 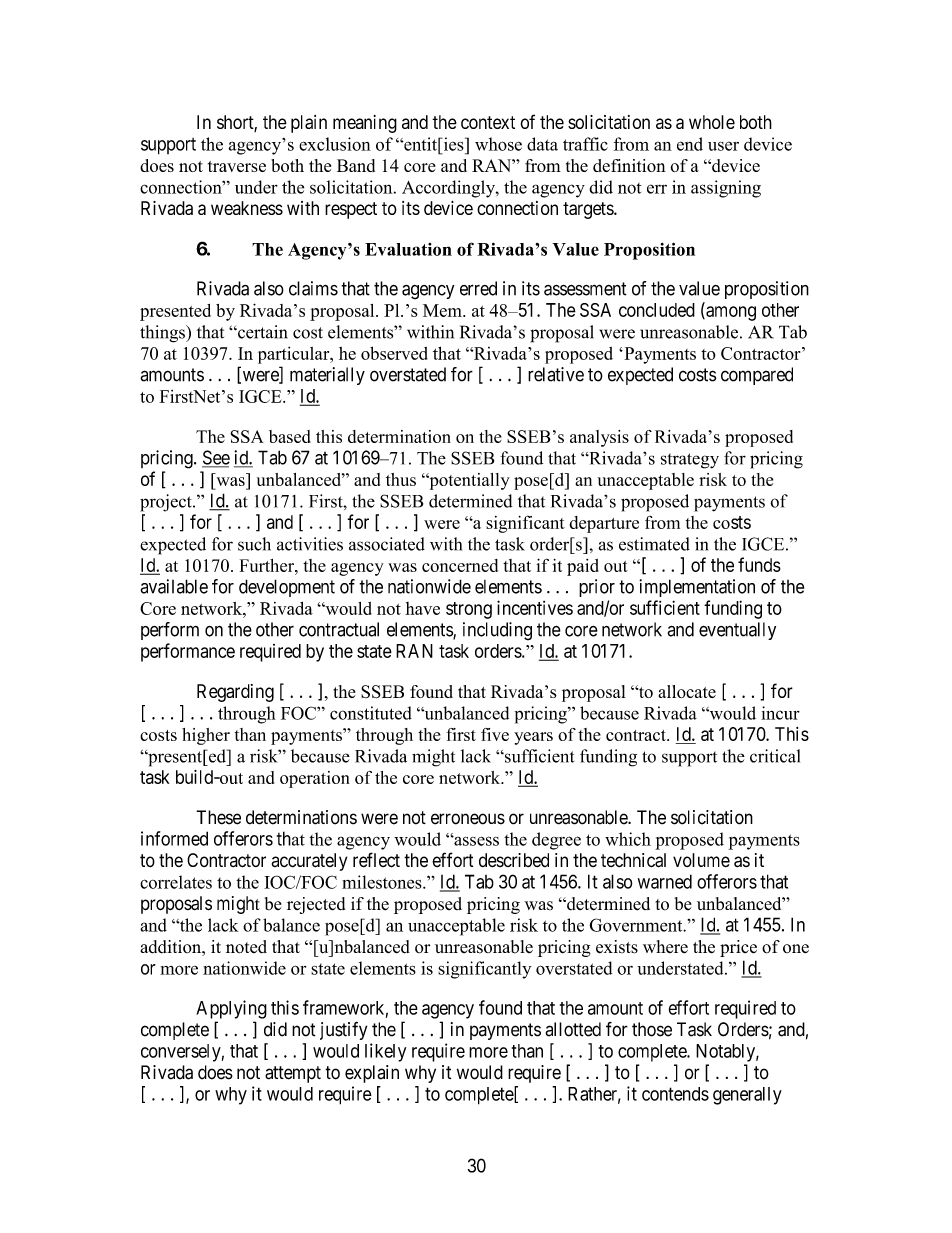 What do you see at coordinates (287, 588) in the page?
I see `development` at bounding box center [287, 588].
